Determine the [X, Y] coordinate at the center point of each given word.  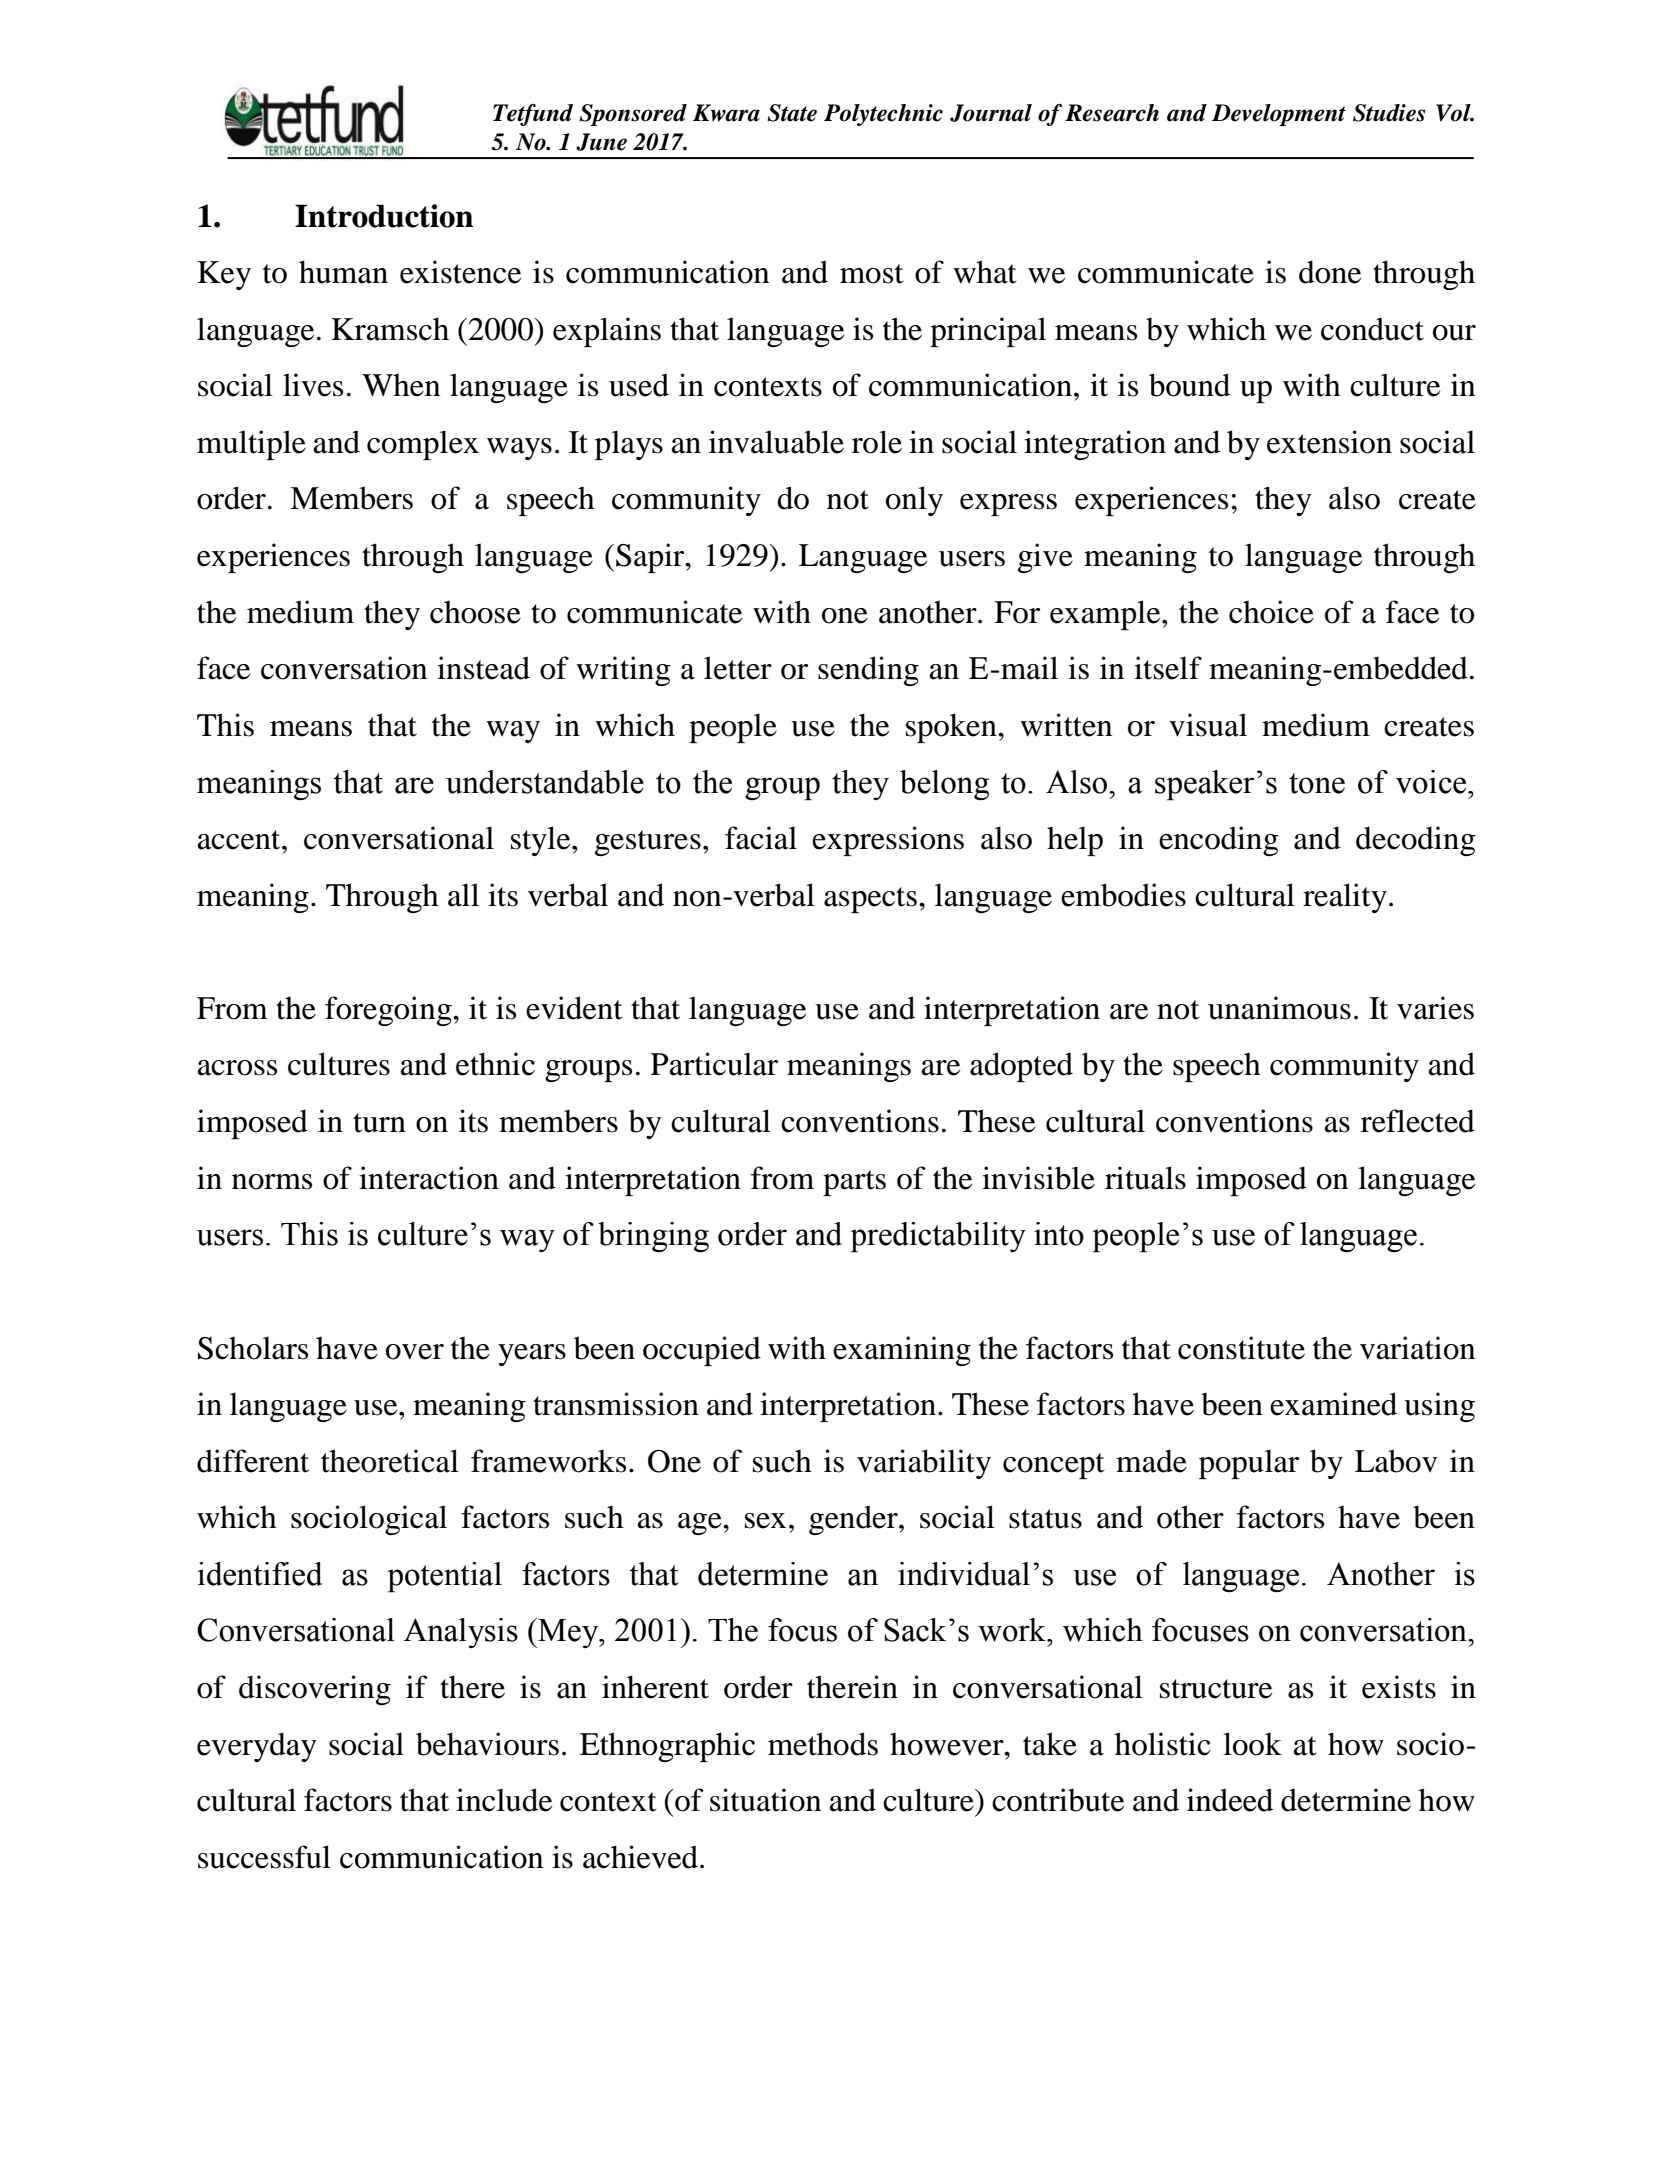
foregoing [389, 1011]
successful [264, 1857]
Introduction [384, 216]
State [792, 113]
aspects [870, 900]
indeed [1230, 1800]
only [914, 501]
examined [1333, 1404]
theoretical [390, 1461]
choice [1271, 612]
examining [902, 1351]
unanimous [1279, 1008]
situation [765, 1800]
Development [1279, 115]
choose [475, 612]
